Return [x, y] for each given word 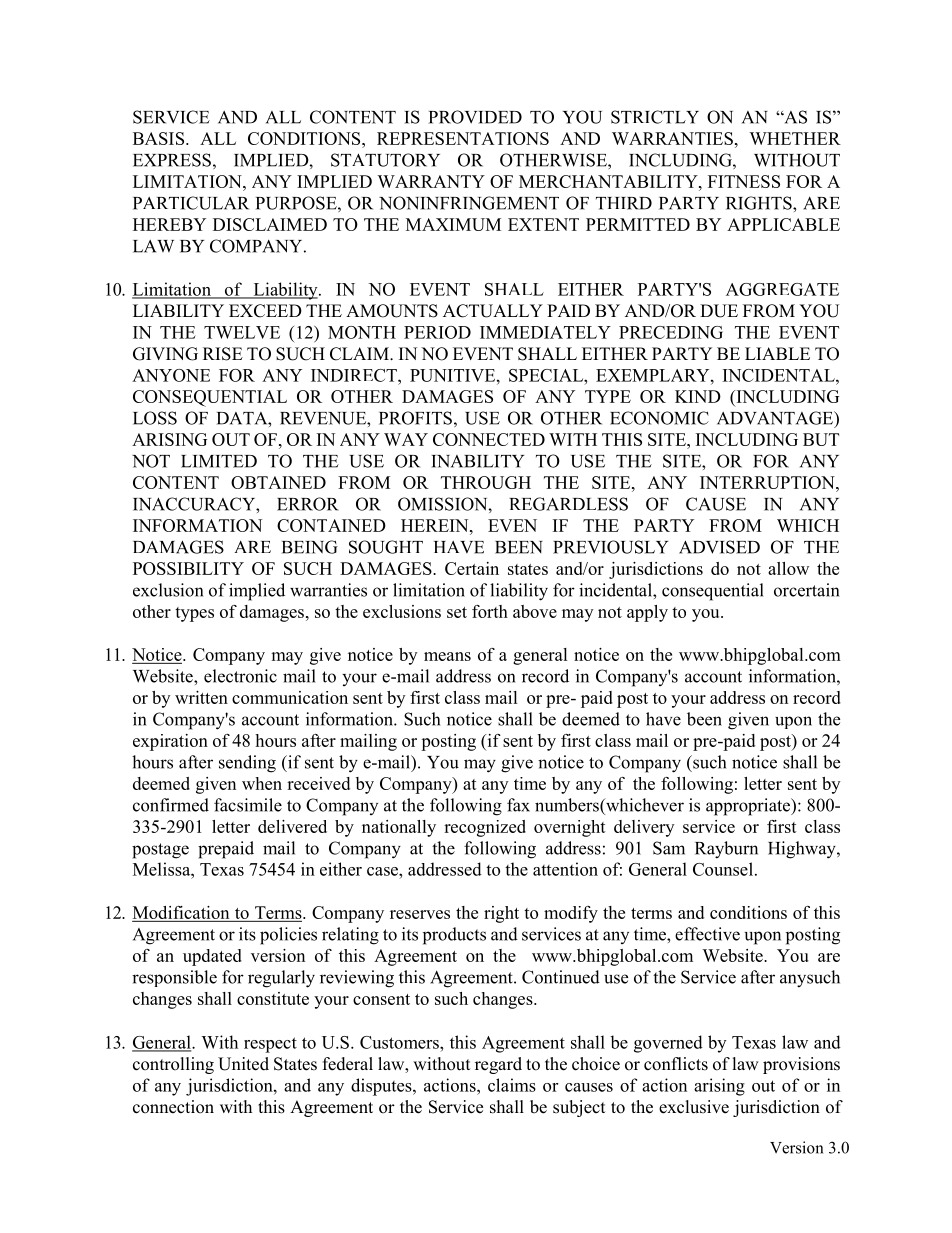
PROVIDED [475, 117]
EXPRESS [172, 160]
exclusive [694, 1107]
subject [579, 1108]
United [243, 1064]
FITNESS [744, 181]
